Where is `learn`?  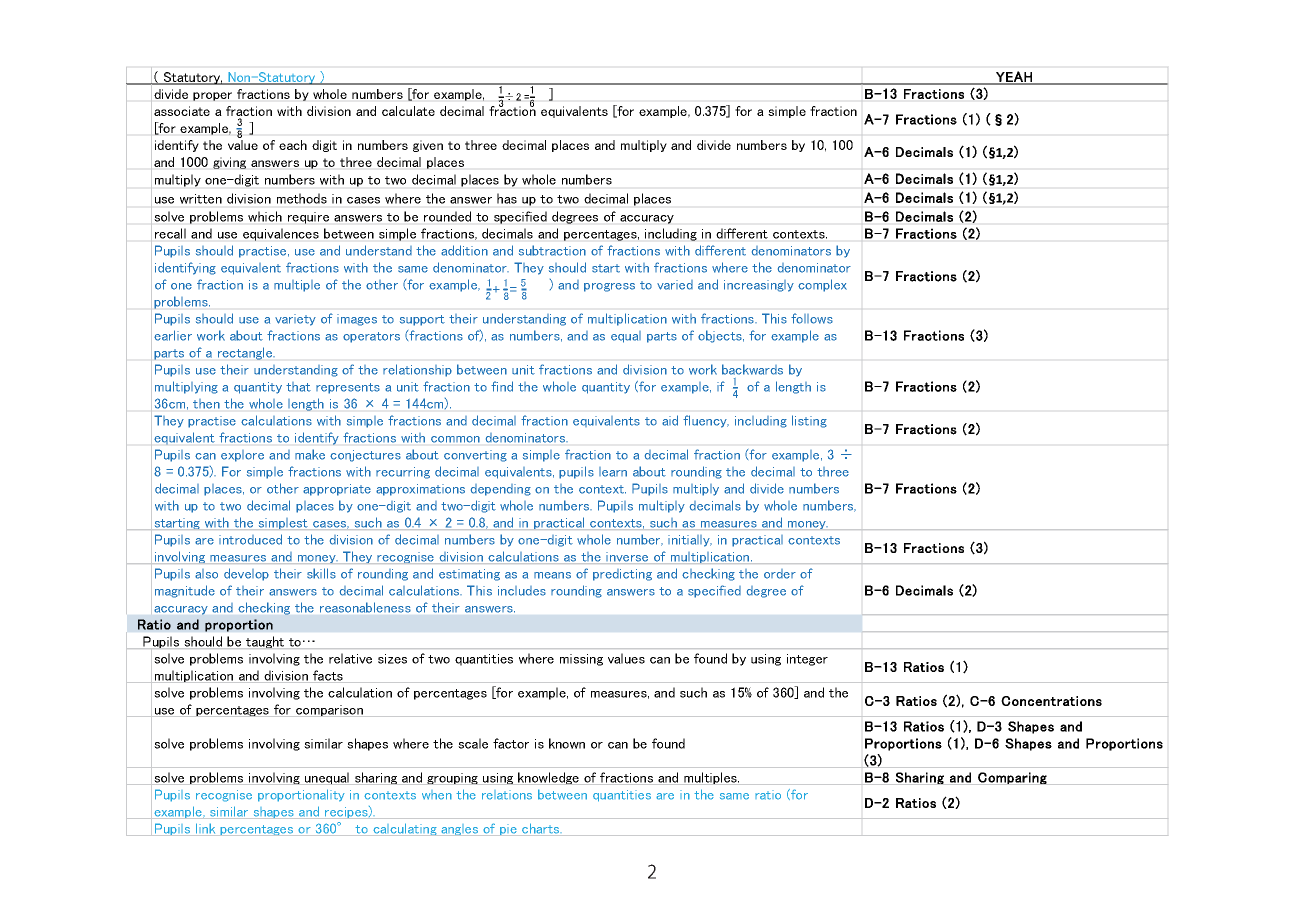 learn is located at coordinates (613, 472).
